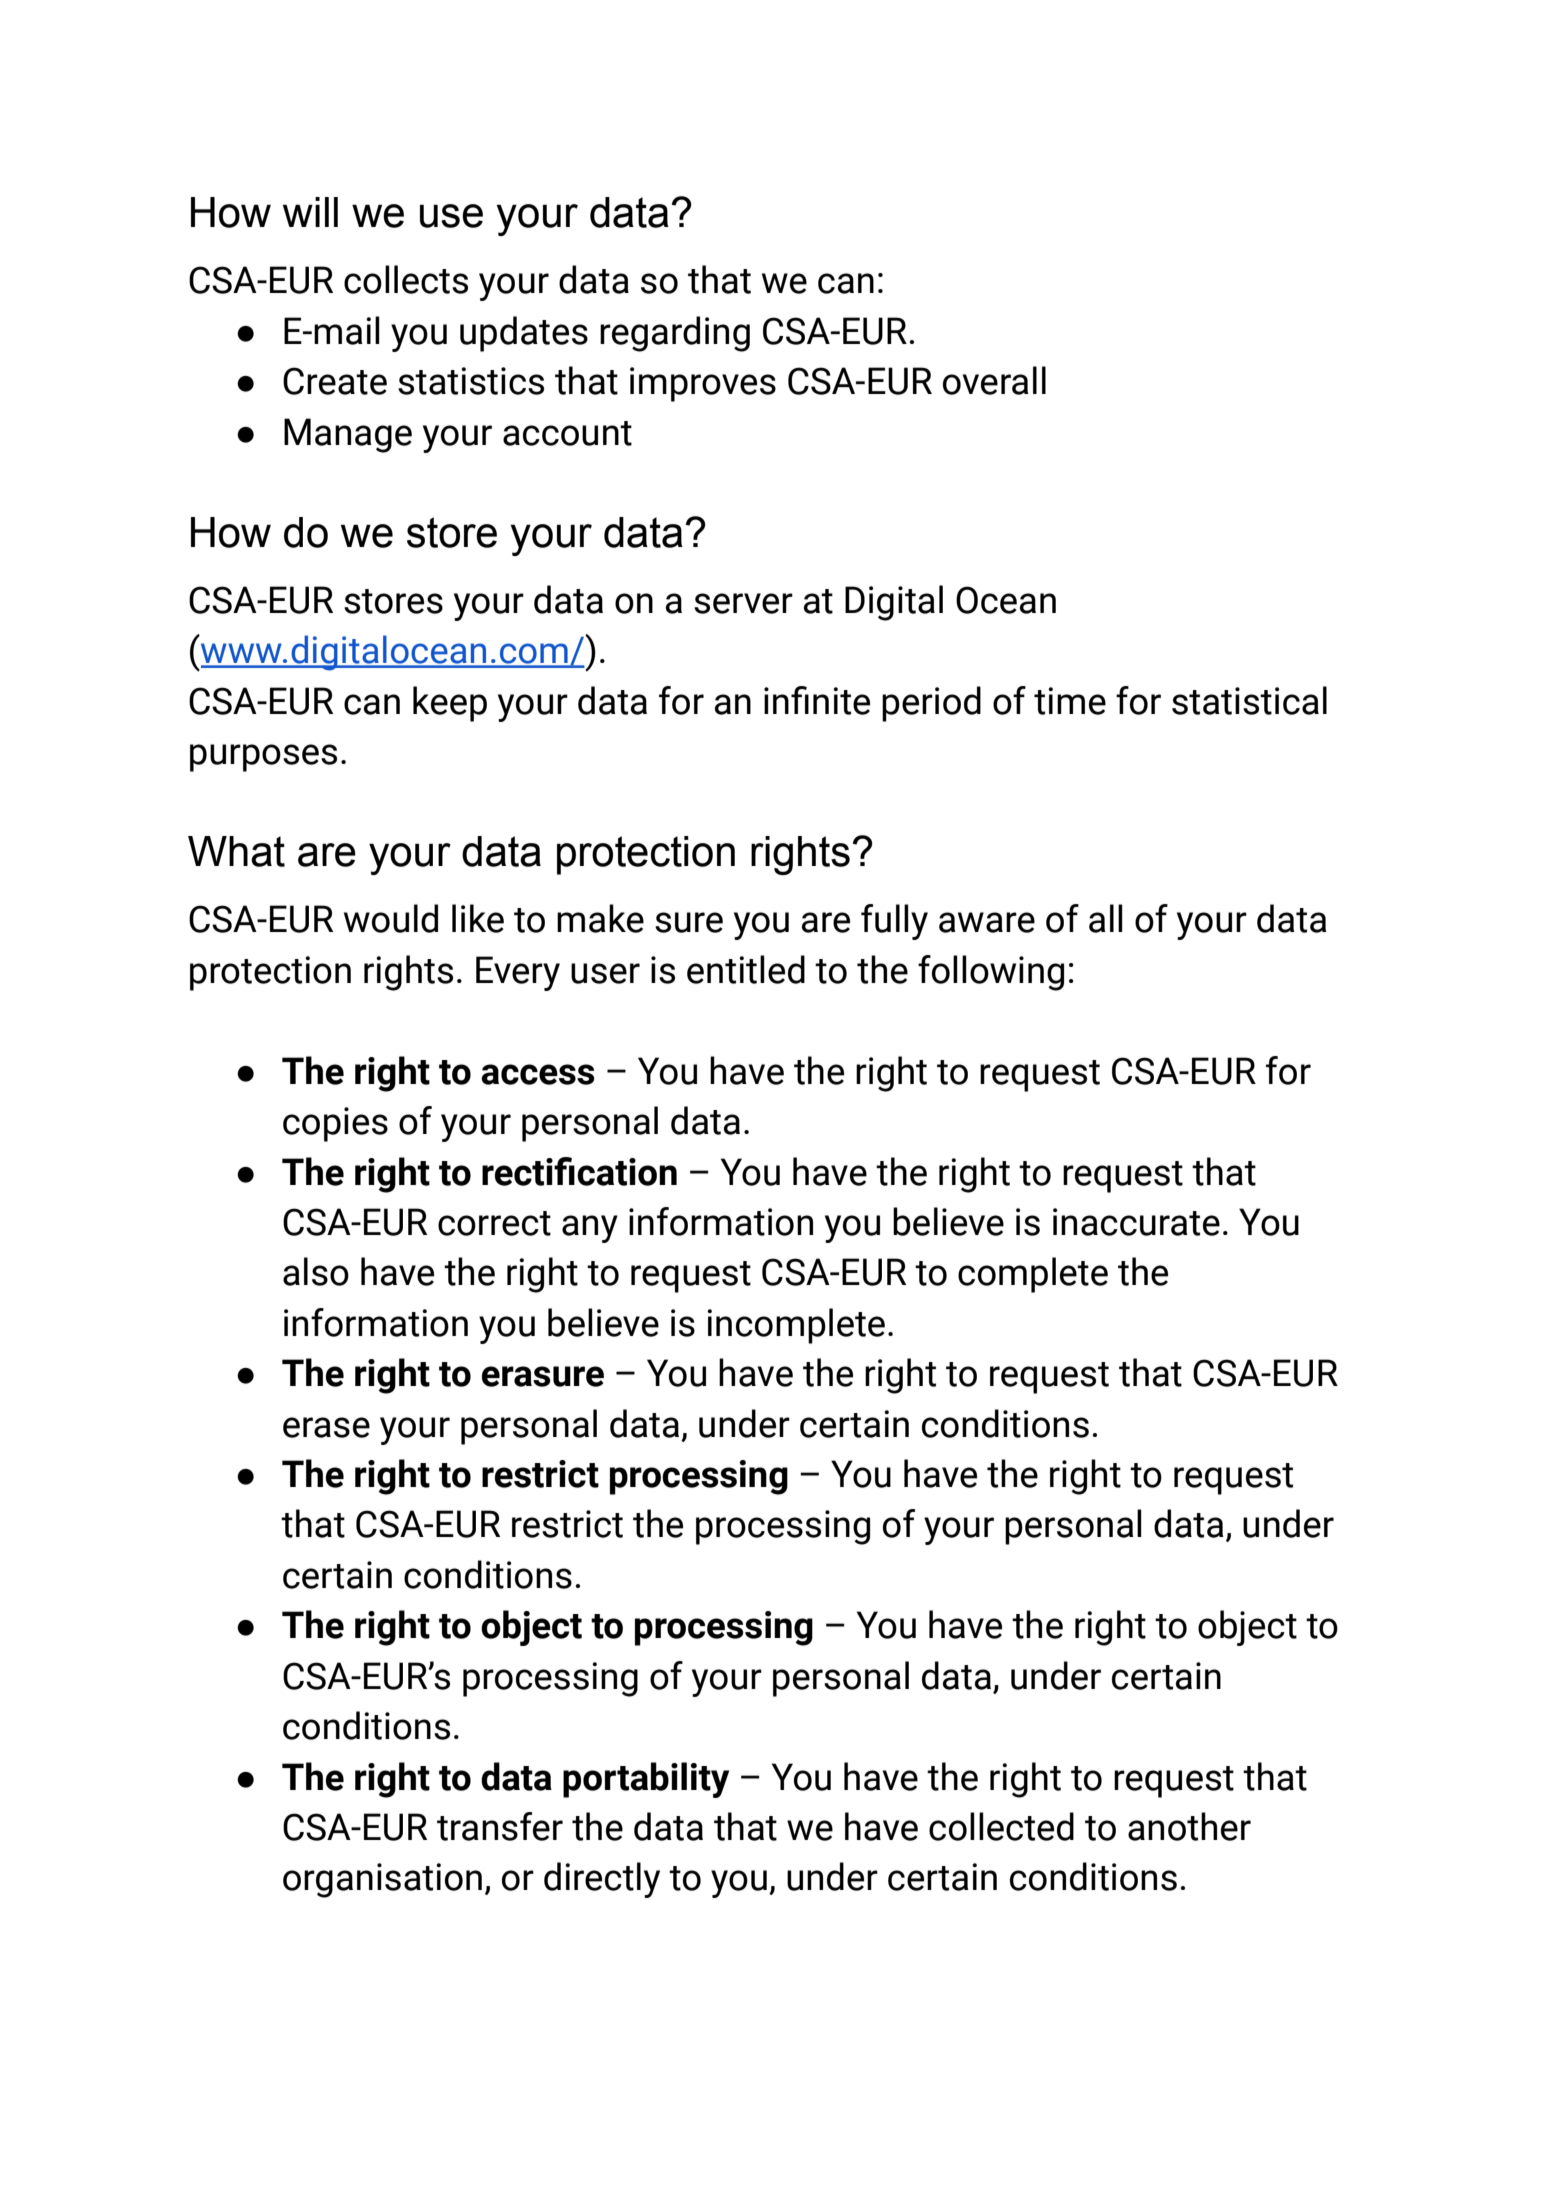 The height and width of the page is (2197, 1555). I want to click on server, so click(743, 603).
